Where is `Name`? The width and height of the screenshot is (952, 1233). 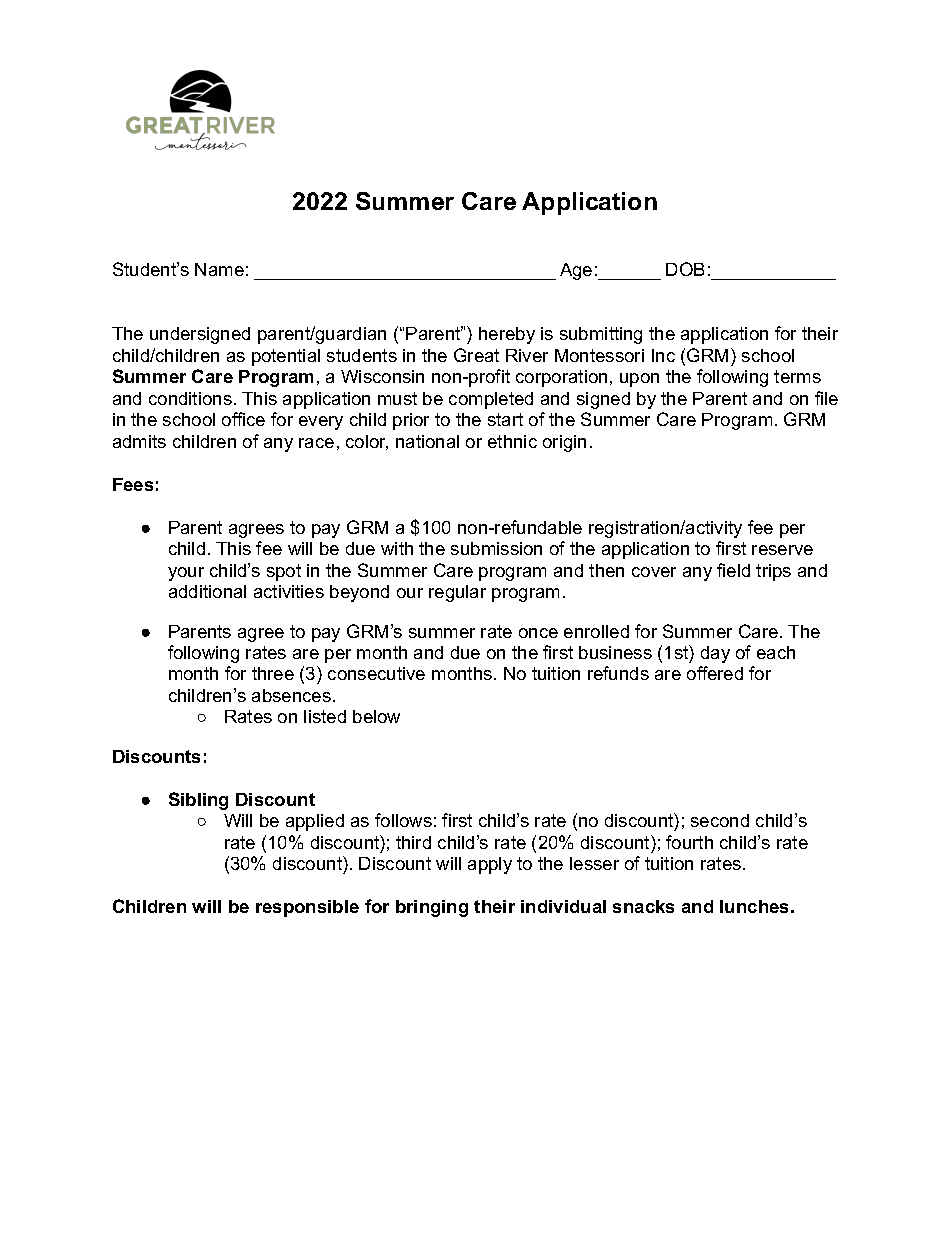
Name is located at coordinates (219, 269).
